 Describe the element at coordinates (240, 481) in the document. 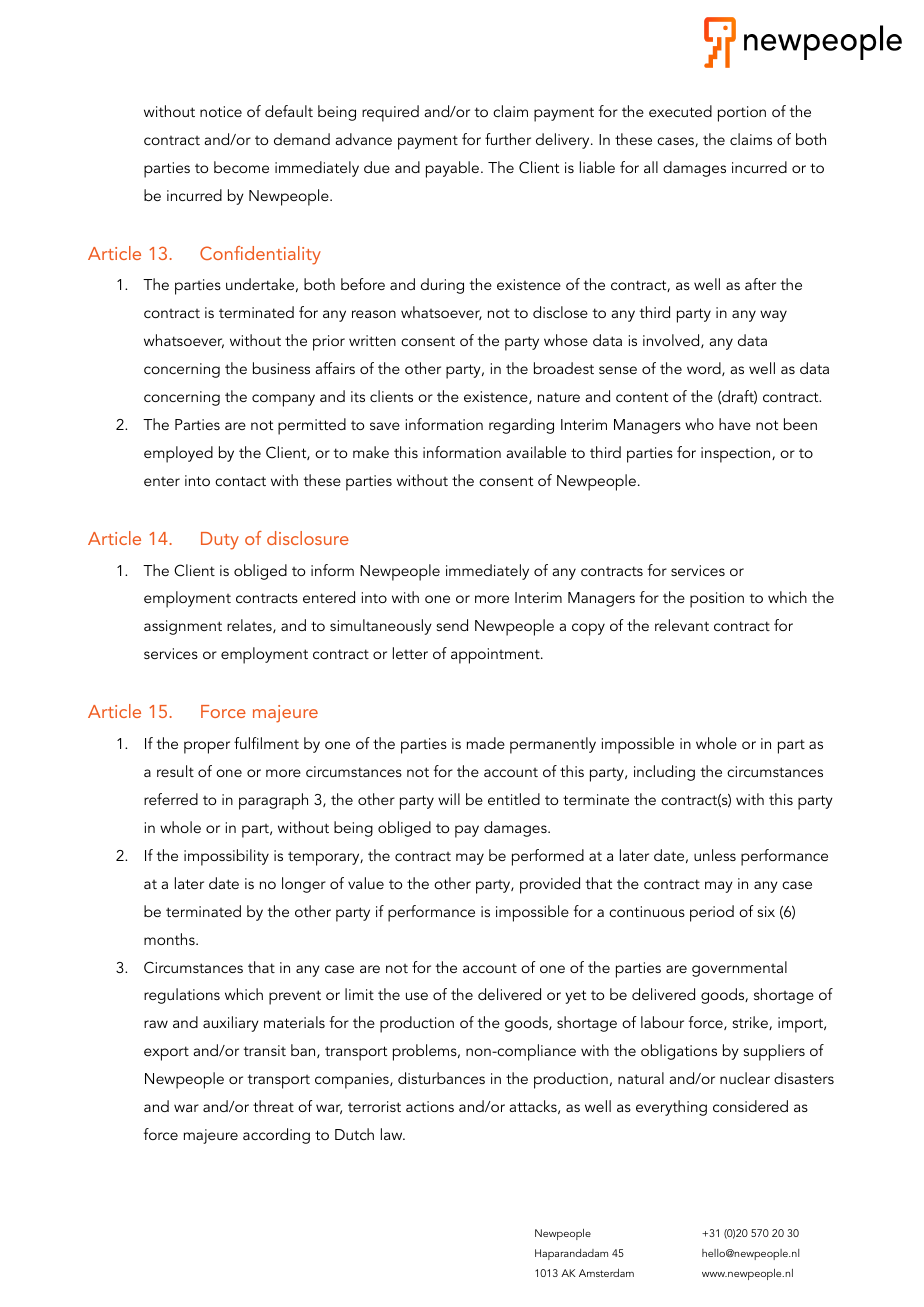

I see `contact` at that location.
